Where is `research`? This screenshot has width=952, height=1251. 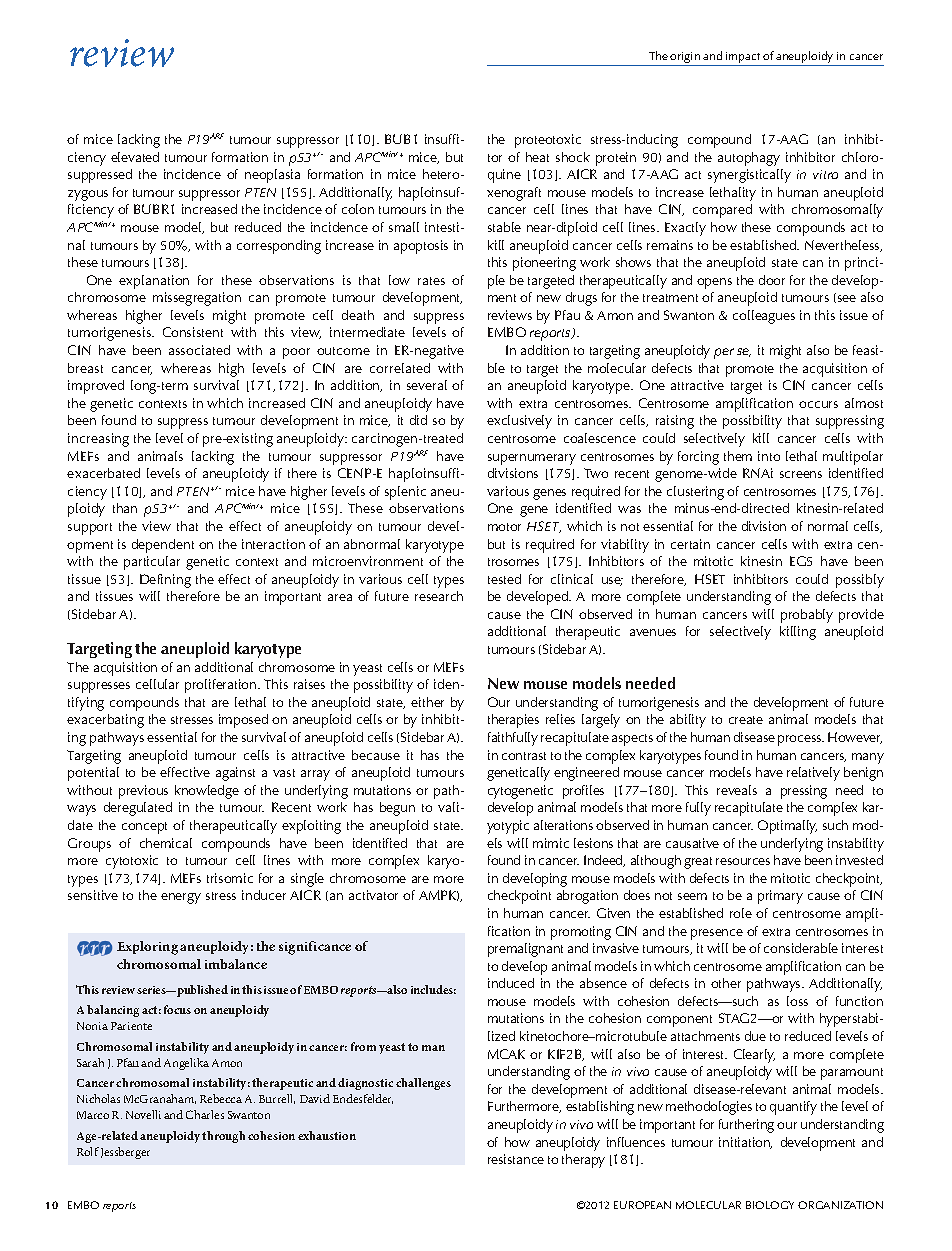
research is located at coordinates (439, 596).
